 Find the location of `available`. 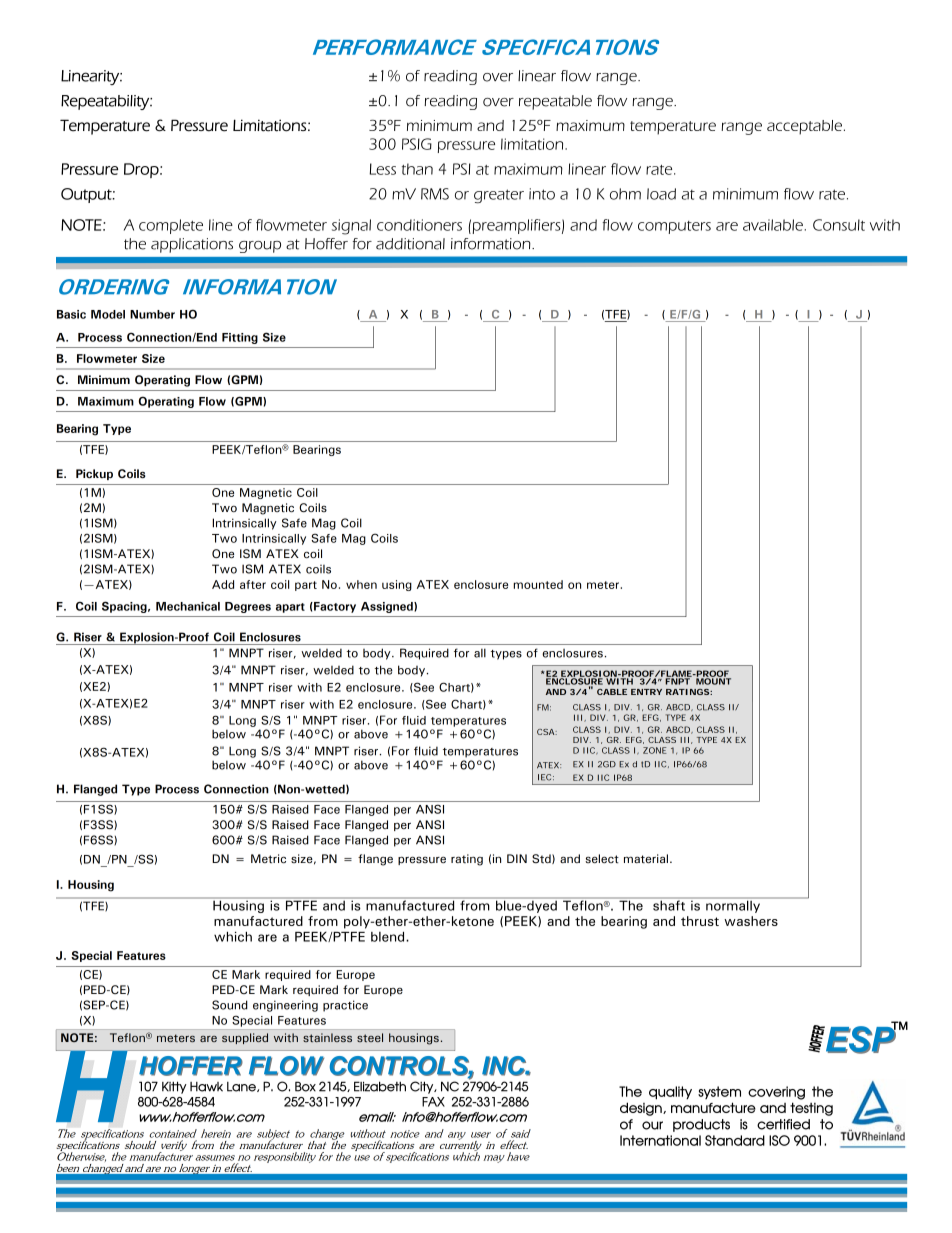

available is located at coordinates (774, 225).
